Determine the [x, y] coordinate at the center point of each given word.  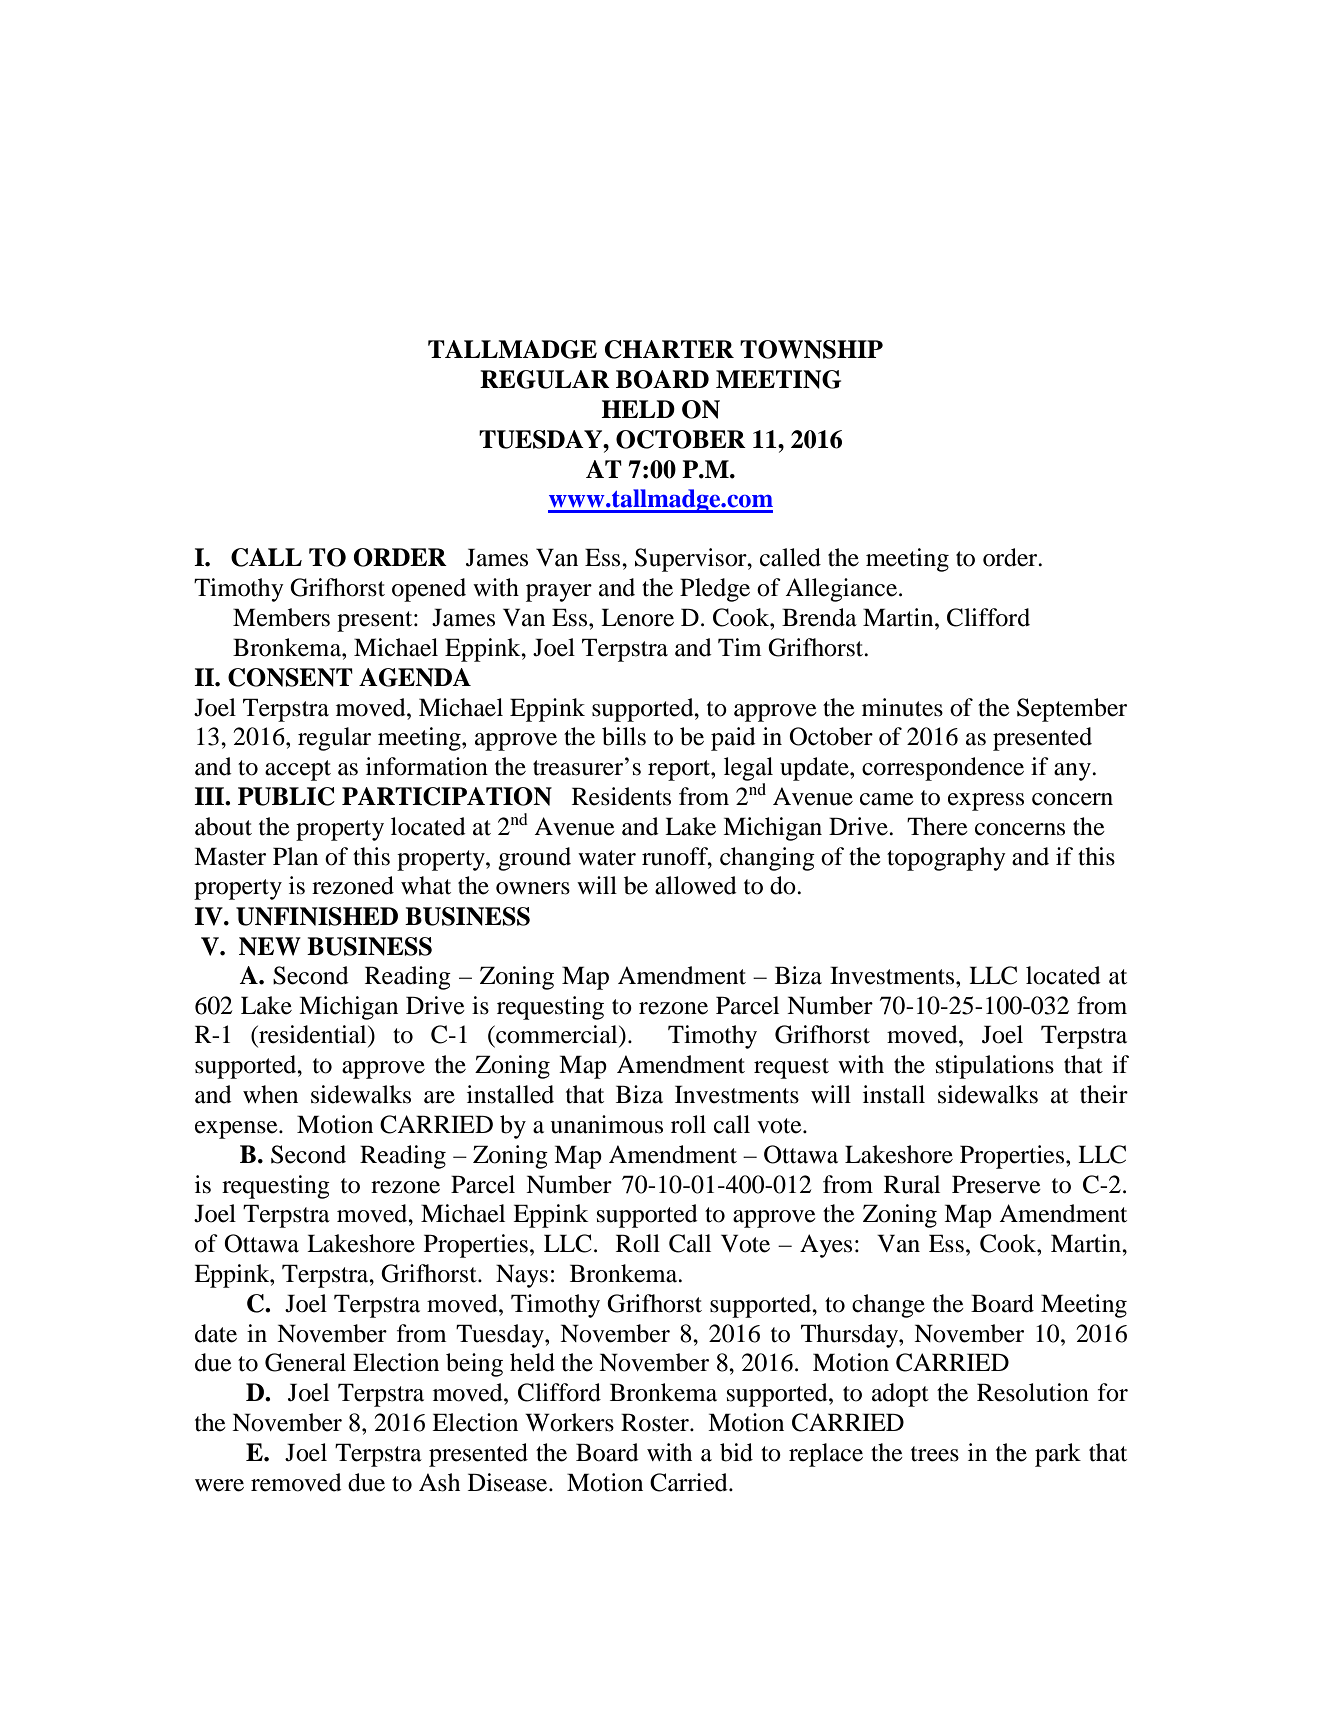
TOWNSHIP [811, 349]
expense [237, 1130]
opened [429, 590]
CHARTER [669, 349]
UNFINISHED [317, 916]
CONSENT [290, 677]
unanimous [606, 1124]
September [1072, 710]
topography [946, 859]
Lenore [637, 617]
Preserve [996, 1184]
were [219, 1485]
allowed [696, 885]
